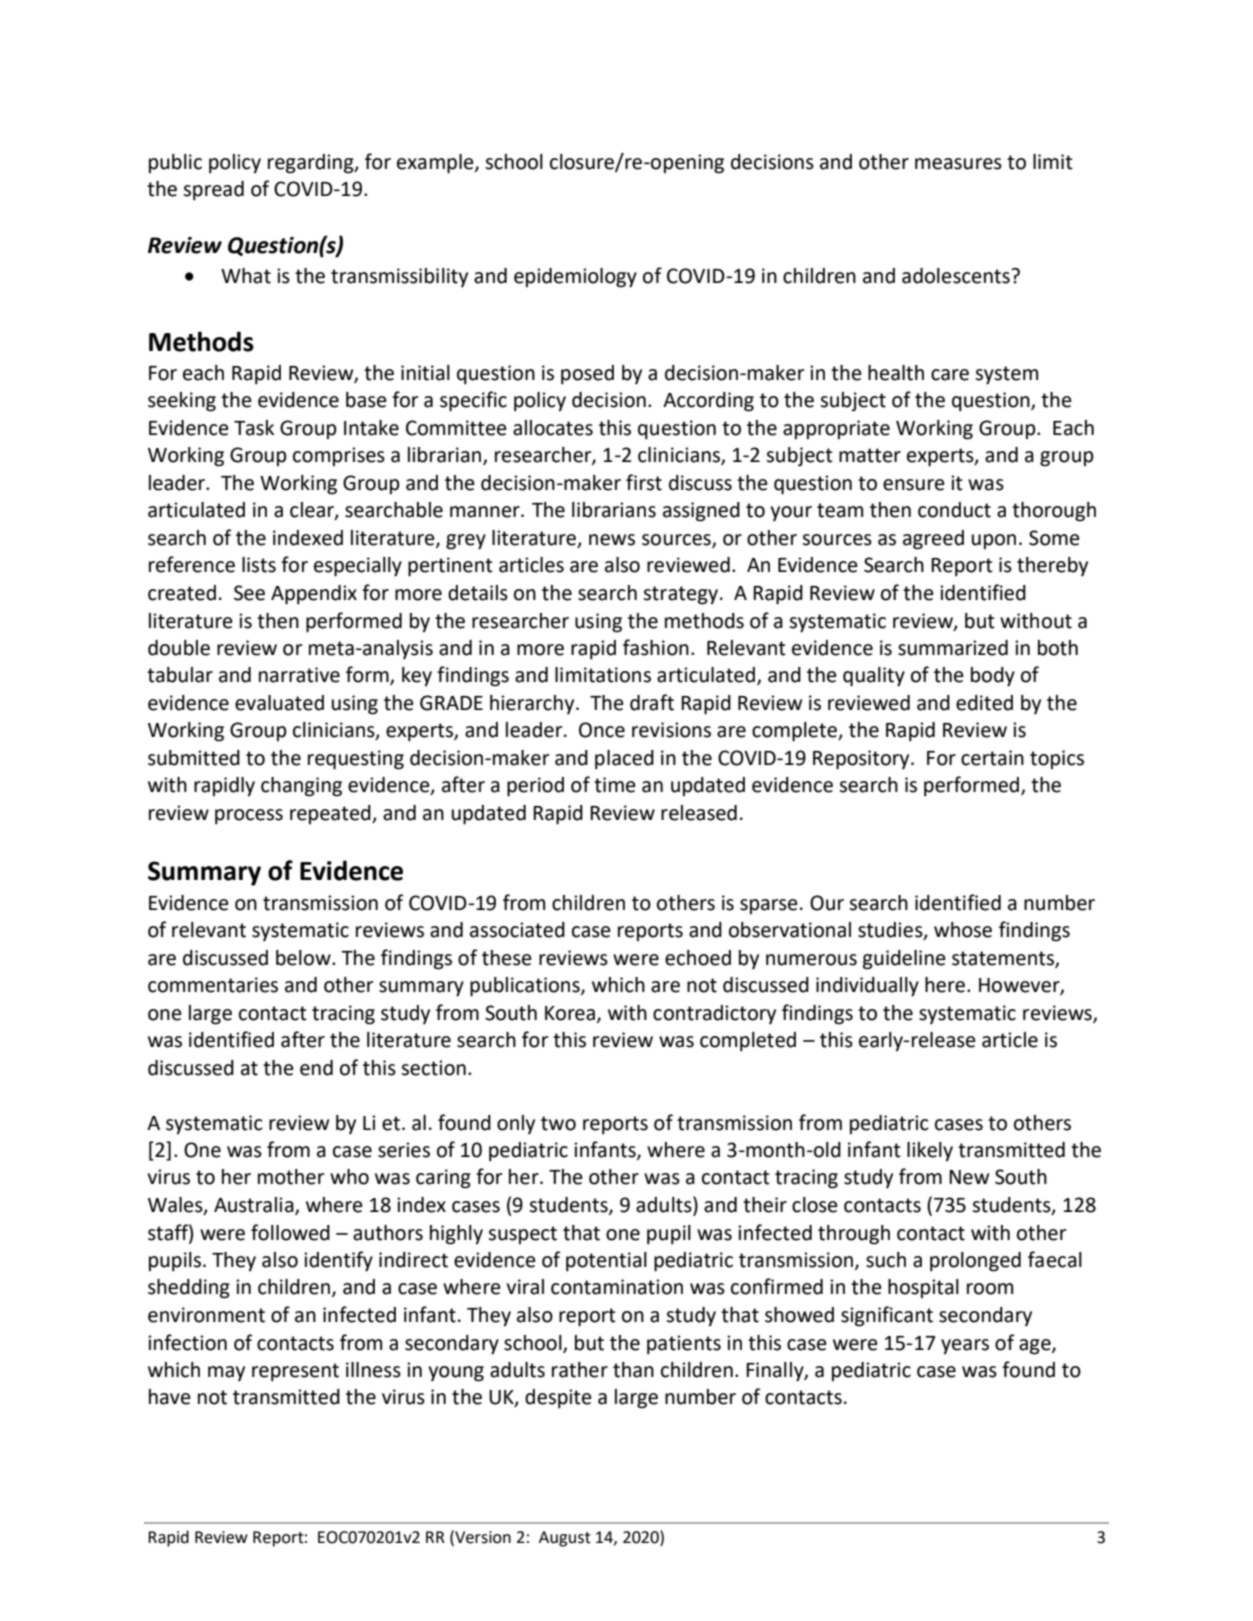  I want to click on below, so click(304, 958).
